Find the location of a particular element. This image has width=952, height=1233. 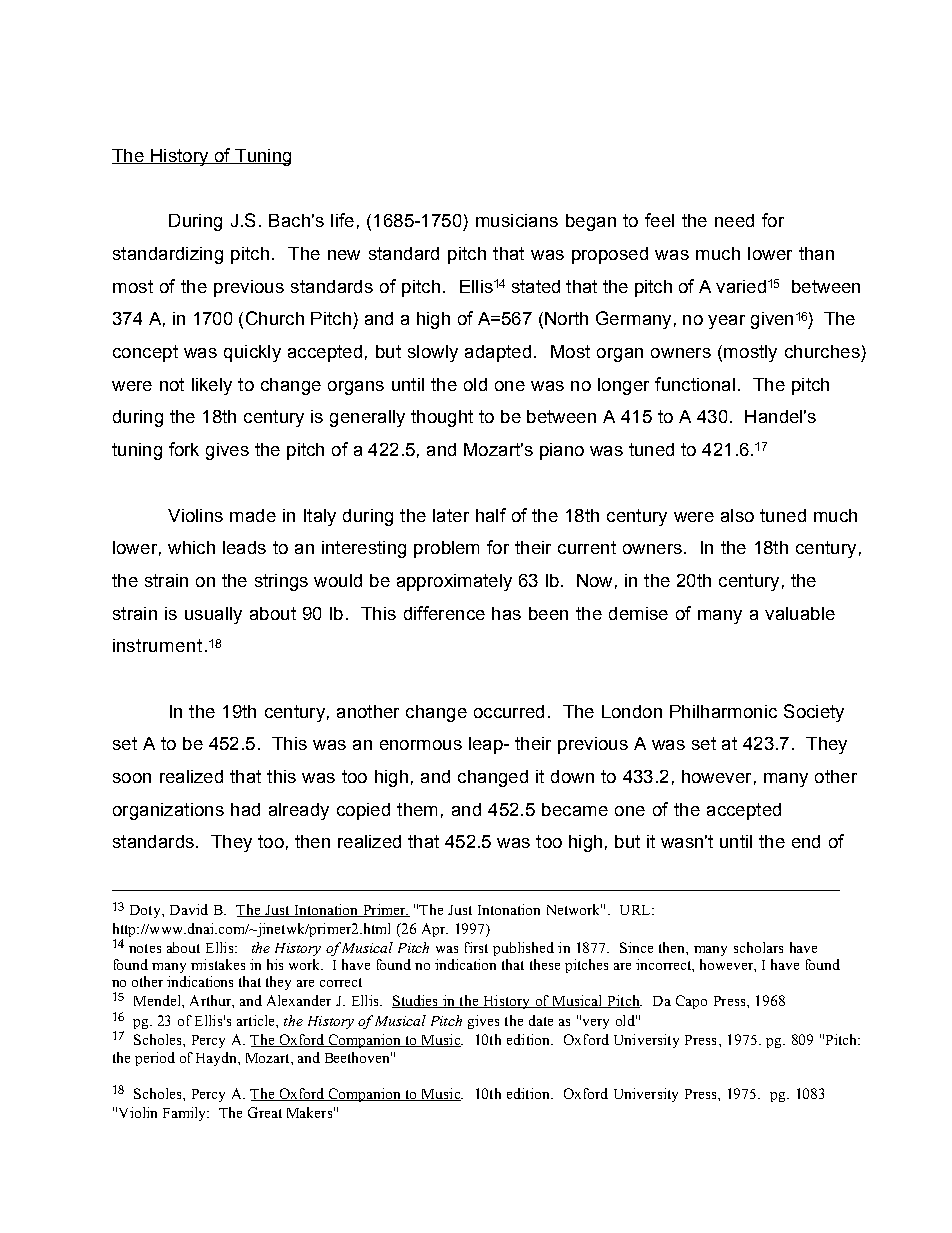

usually is located at coordinates (213, 615).
